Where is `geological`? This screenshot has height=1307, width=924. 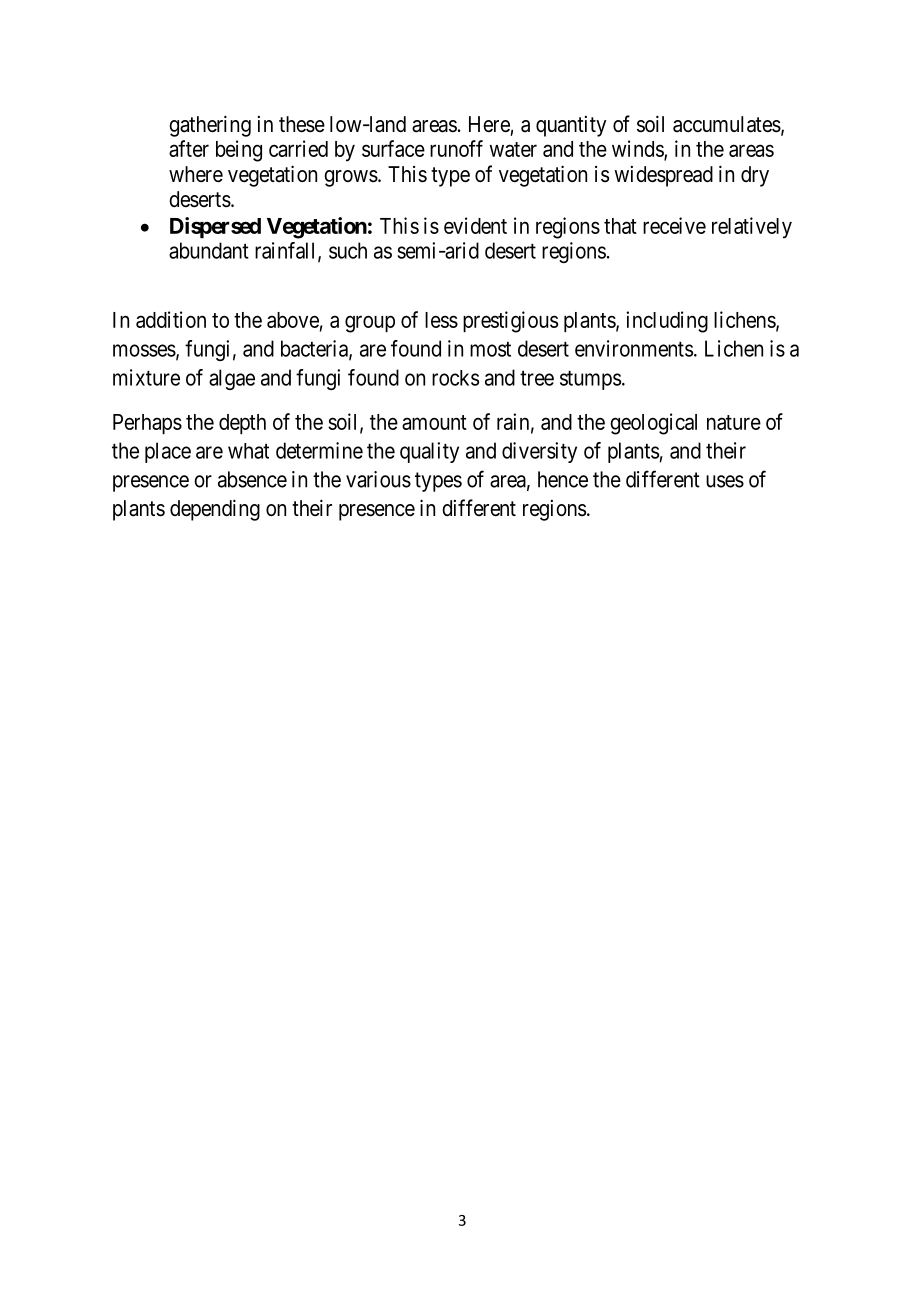
geological is located at coordinates (653, 424).
